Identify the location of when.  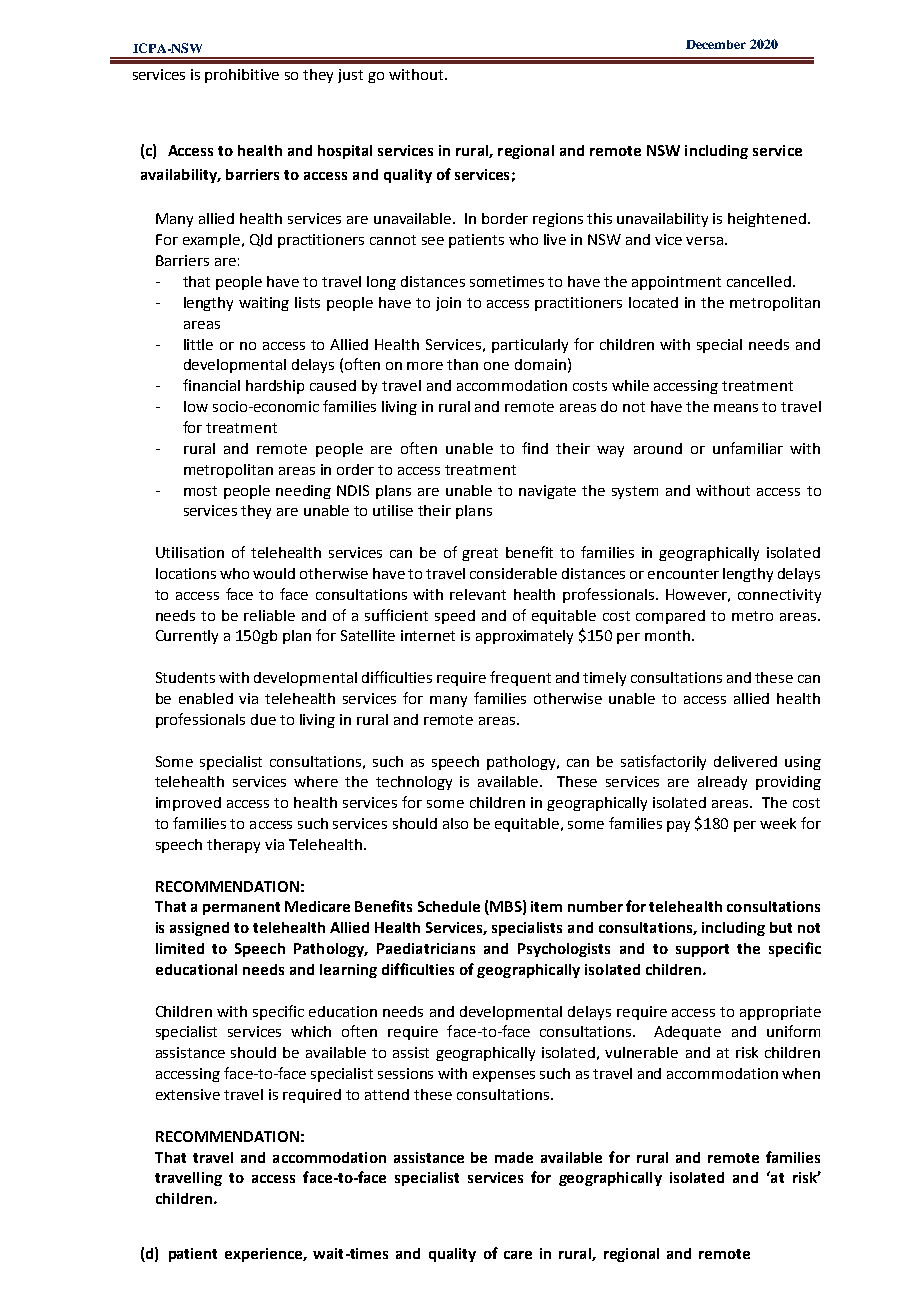
(801, 1073).
